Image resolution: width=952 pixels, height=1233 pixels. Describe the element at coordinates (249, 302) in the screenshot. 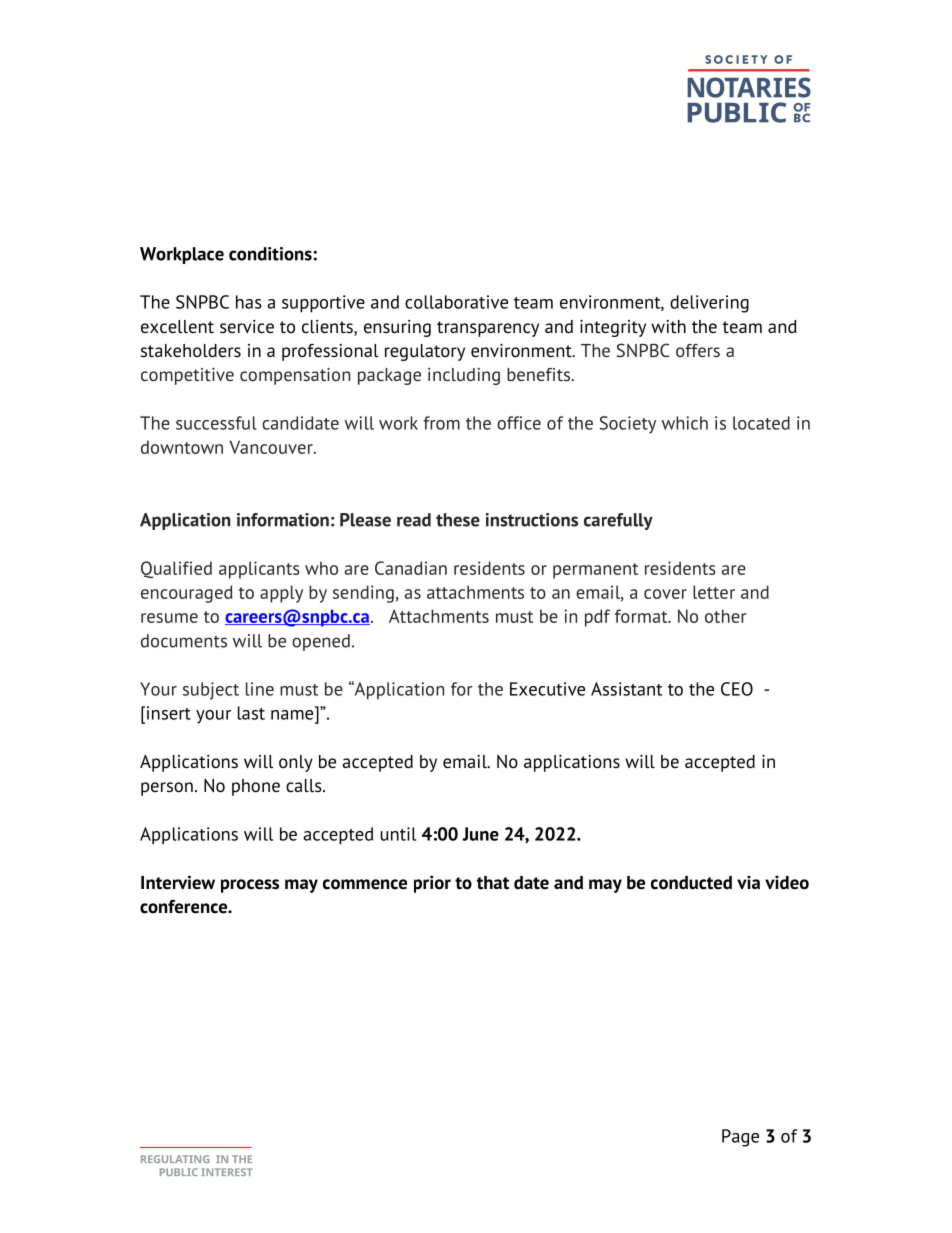

I see `has` at that location.
